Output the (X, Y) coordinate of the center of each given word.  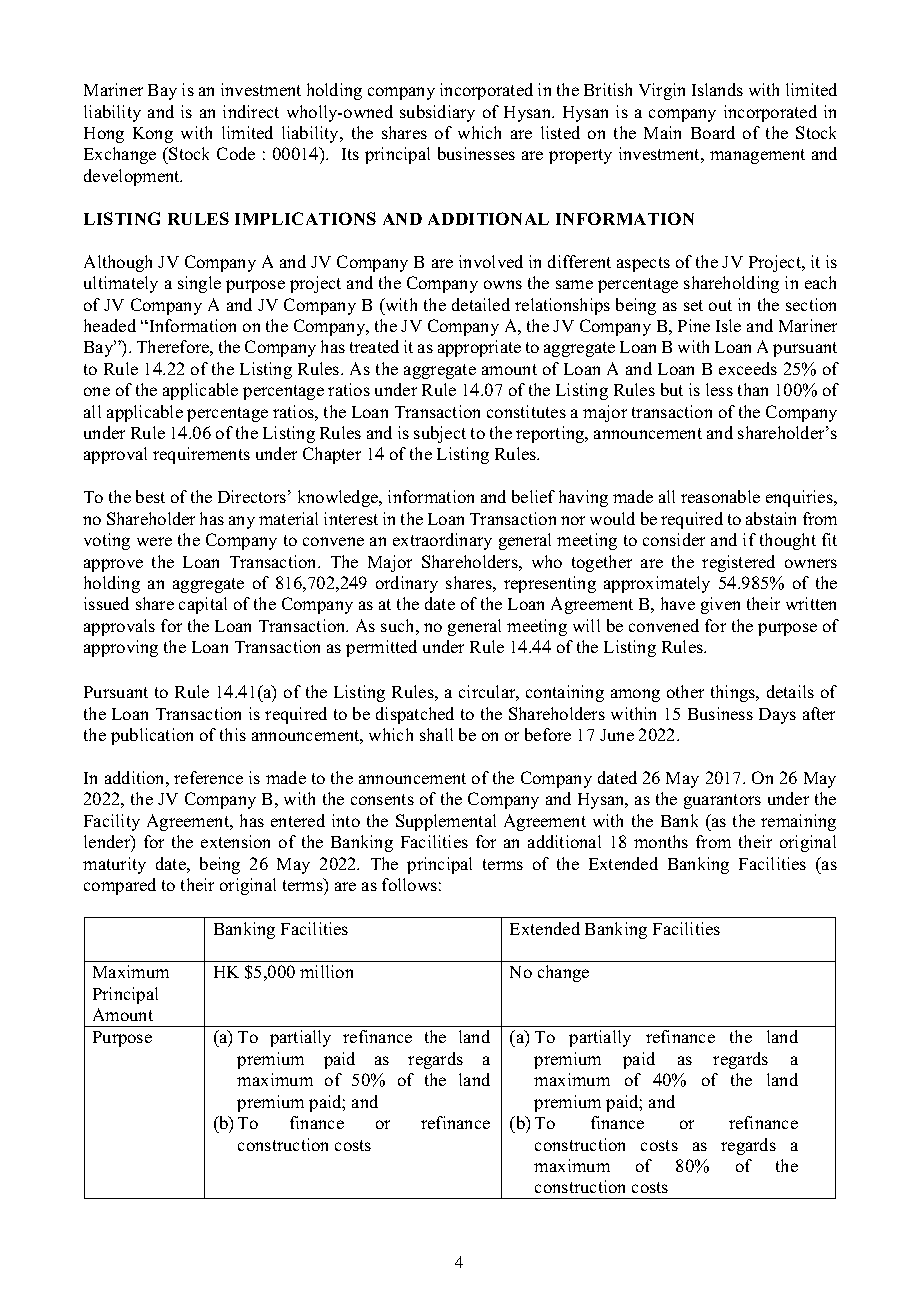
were (154, 541)
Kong (153, 135)
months (661, 841)
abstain (771, 518)
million (326, 971)
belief (533, 496)
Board (713, 132)
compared (120, 886)
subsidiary (437, 113)
